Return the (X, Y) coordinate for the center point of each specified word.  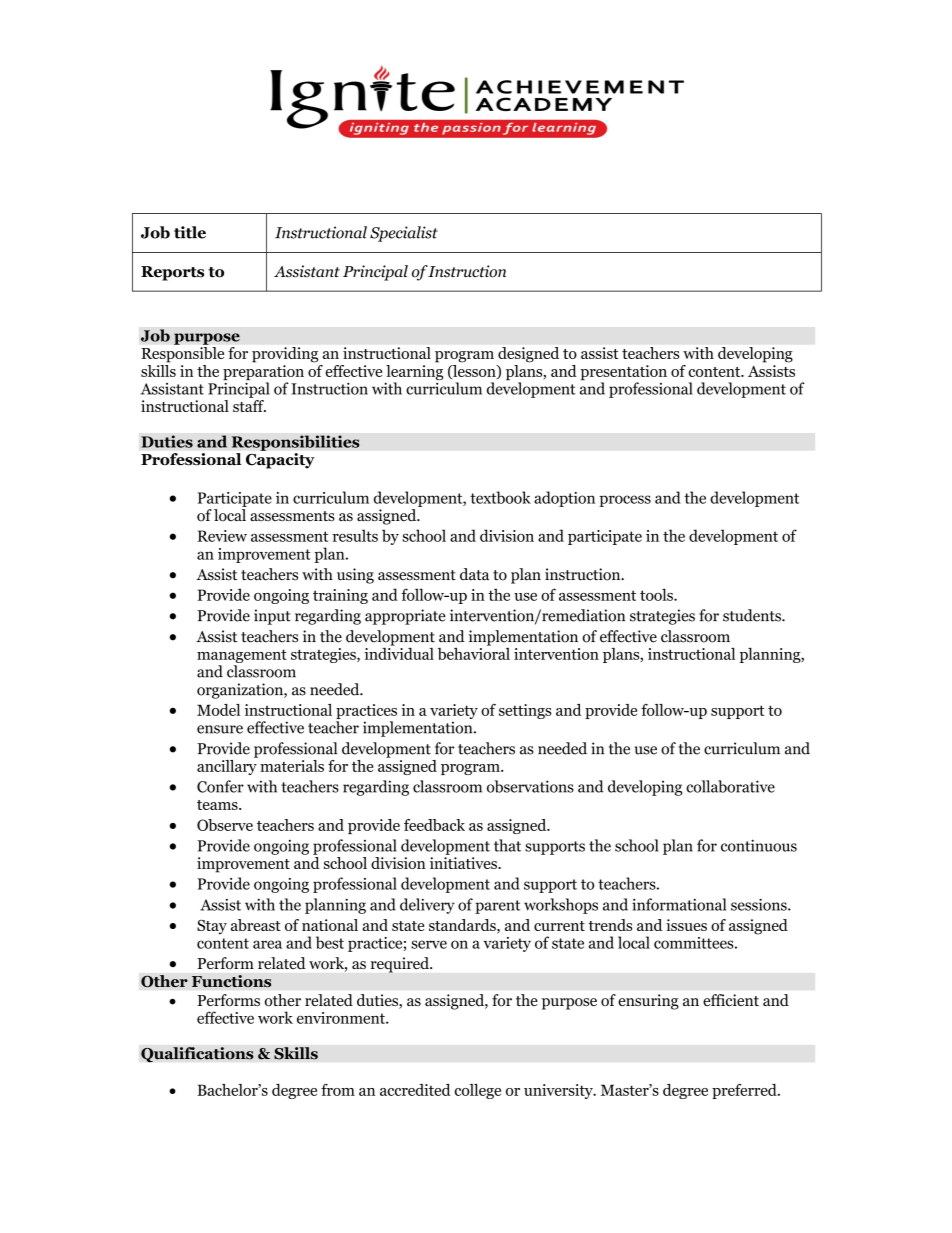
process (625, 501)
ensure (220, 729)
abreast (256, 925)
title (190, 232)
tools (657, 594)
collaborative (730, 786)
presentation (623, 374)
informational (679, 904)
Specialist (404, 234)
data (474, 574)
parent (497, 907)
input (272, 617)
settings (525, 711)
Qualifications (197, 1055)
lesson (474, 370)
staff (249, 406)
